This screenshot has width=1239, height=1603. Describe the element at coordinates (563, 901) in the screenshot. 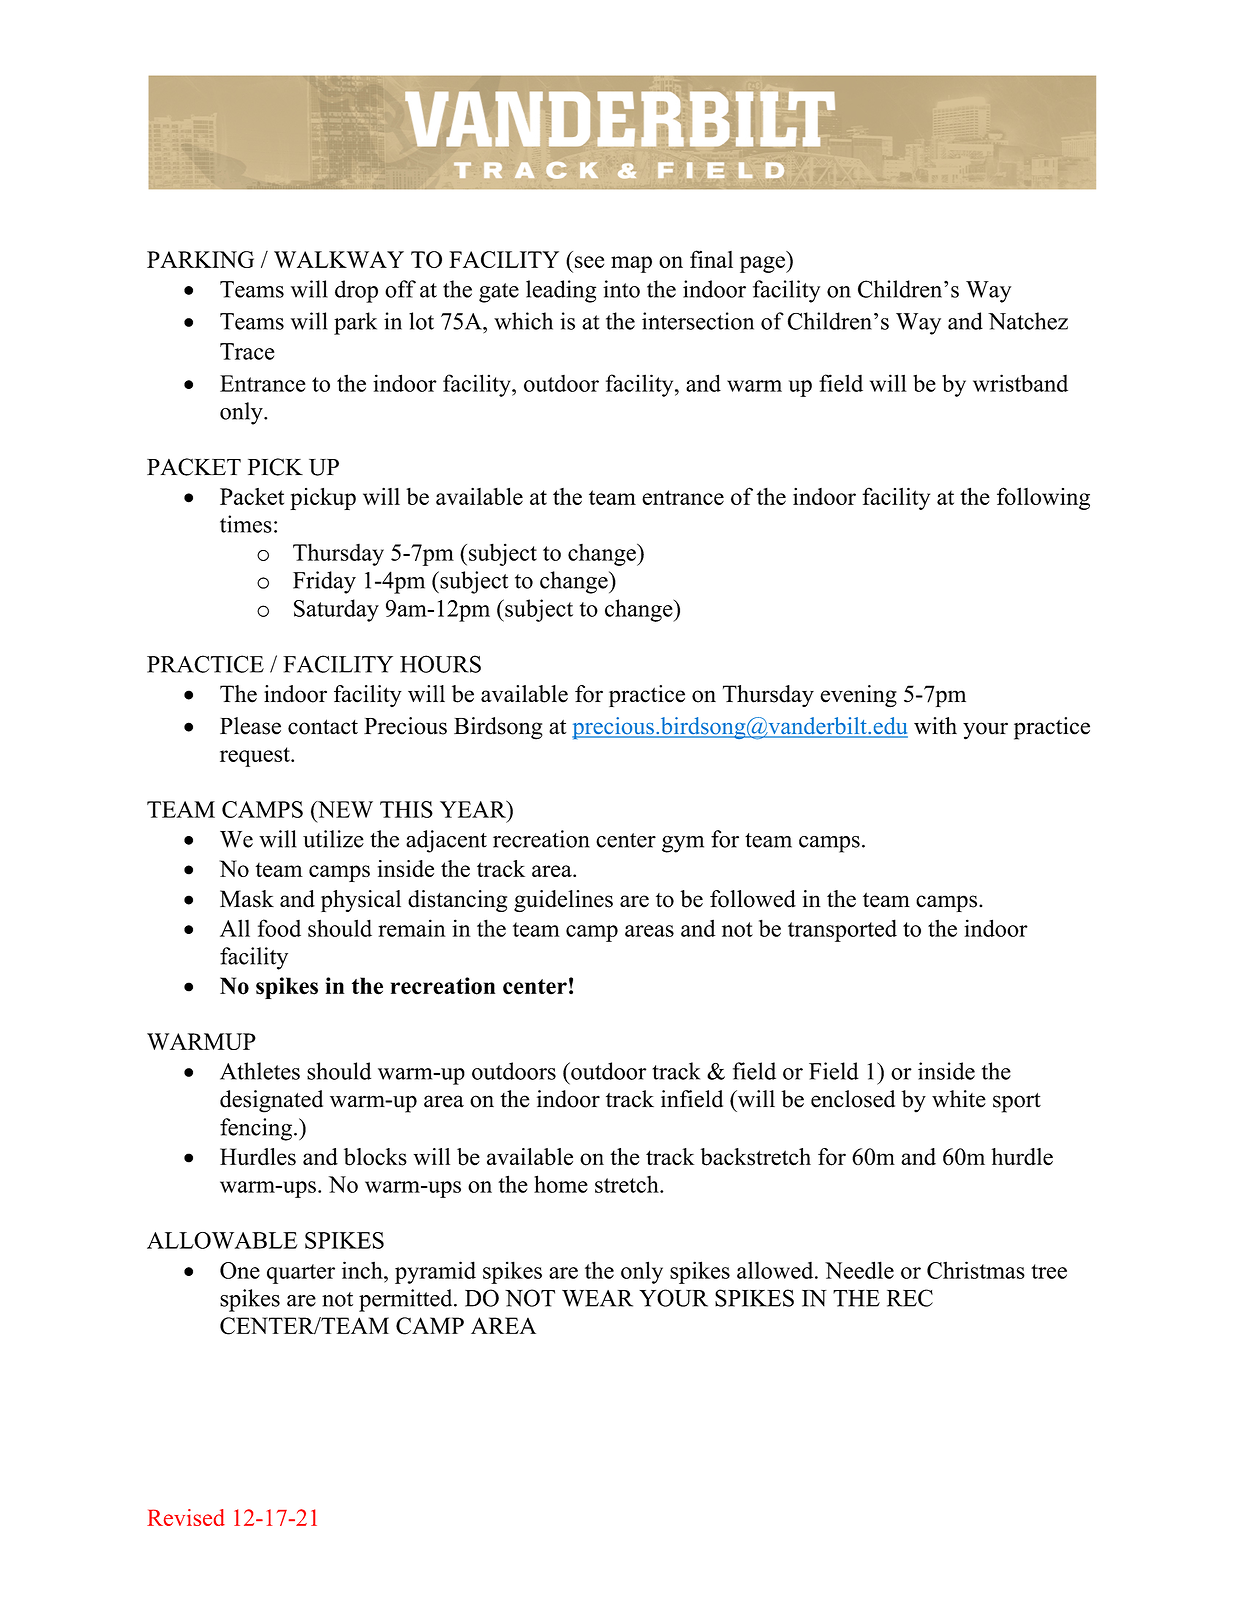

I see `guidelines` at that location.
